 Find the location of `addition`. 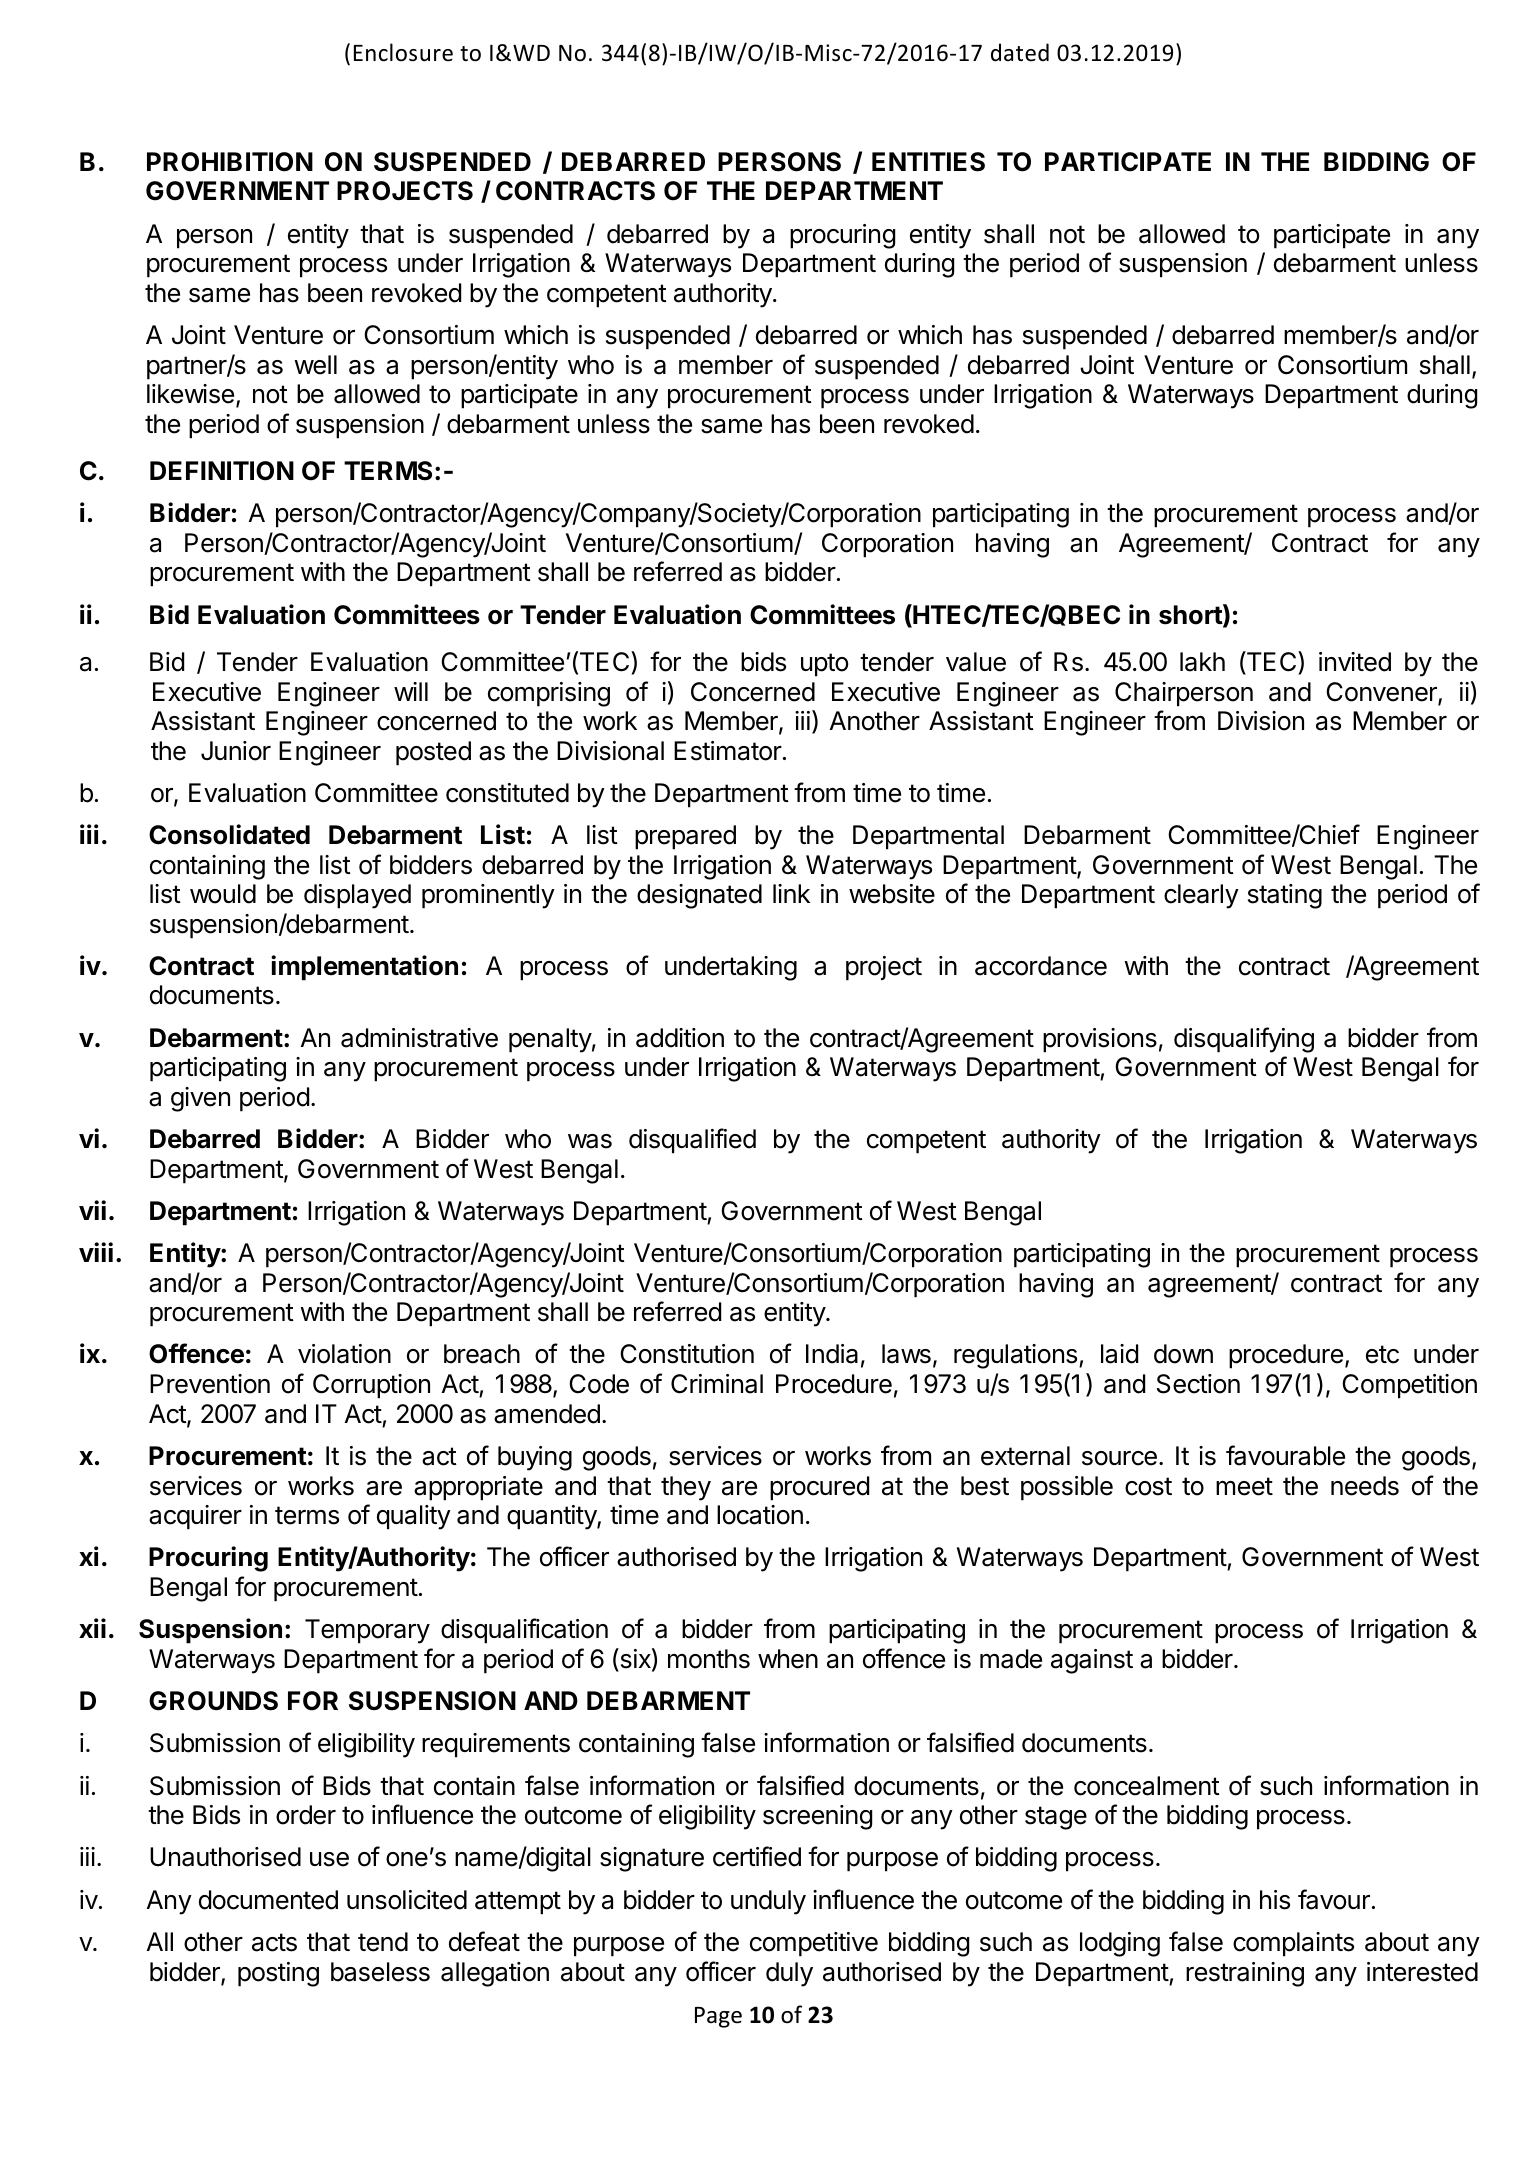

addition is located at coordinates (680, 1038).
